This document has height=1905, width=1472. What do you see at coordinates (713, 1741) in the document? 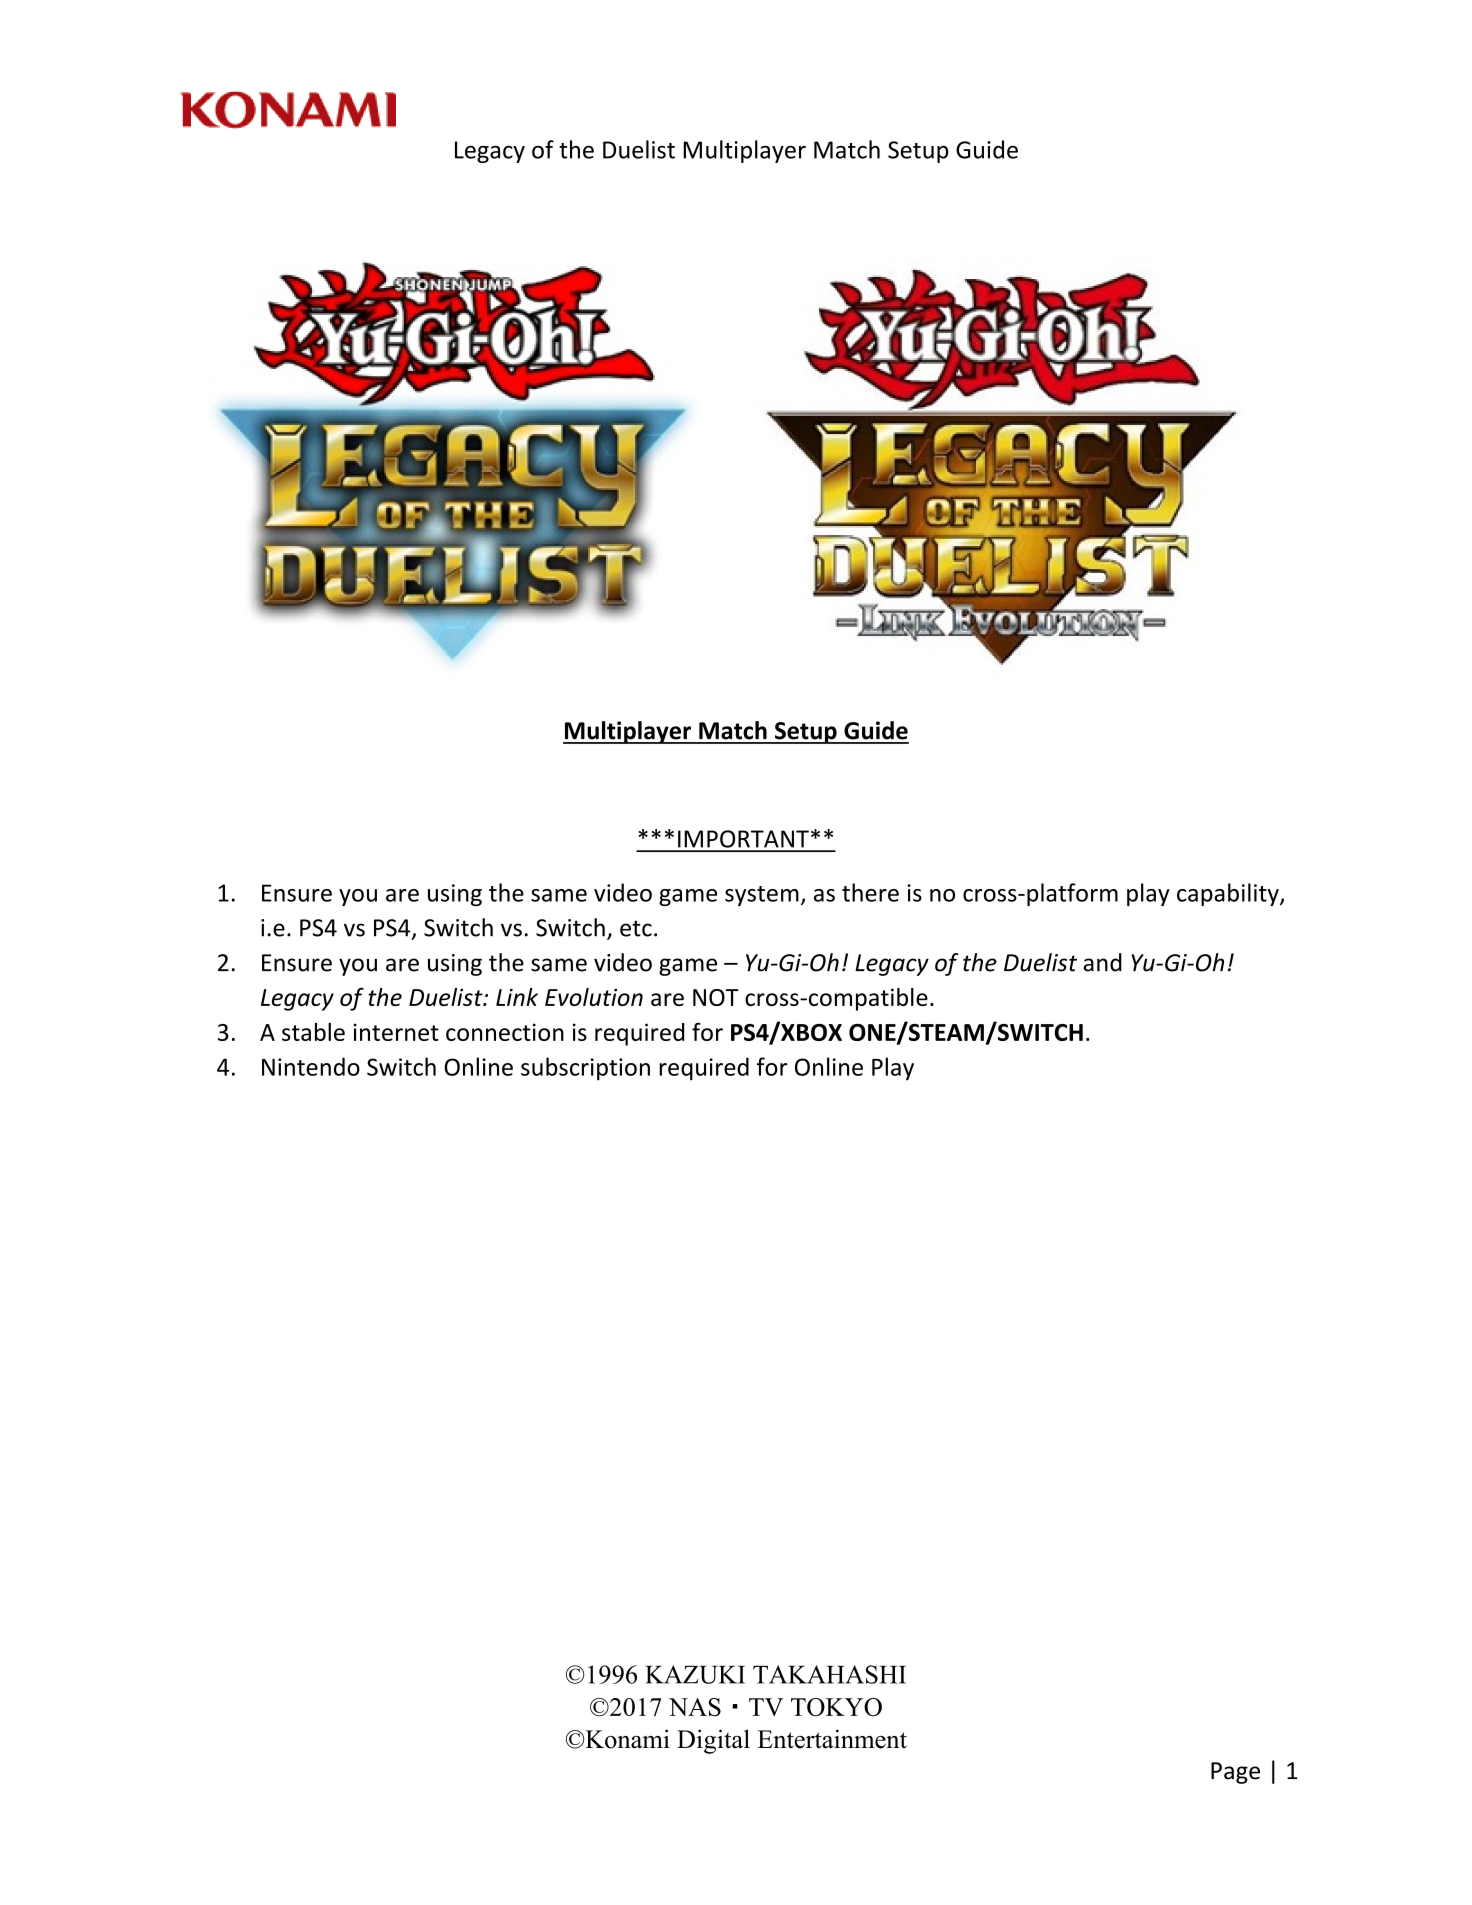
I see `Digital` at bounding box center [713, 1741].
